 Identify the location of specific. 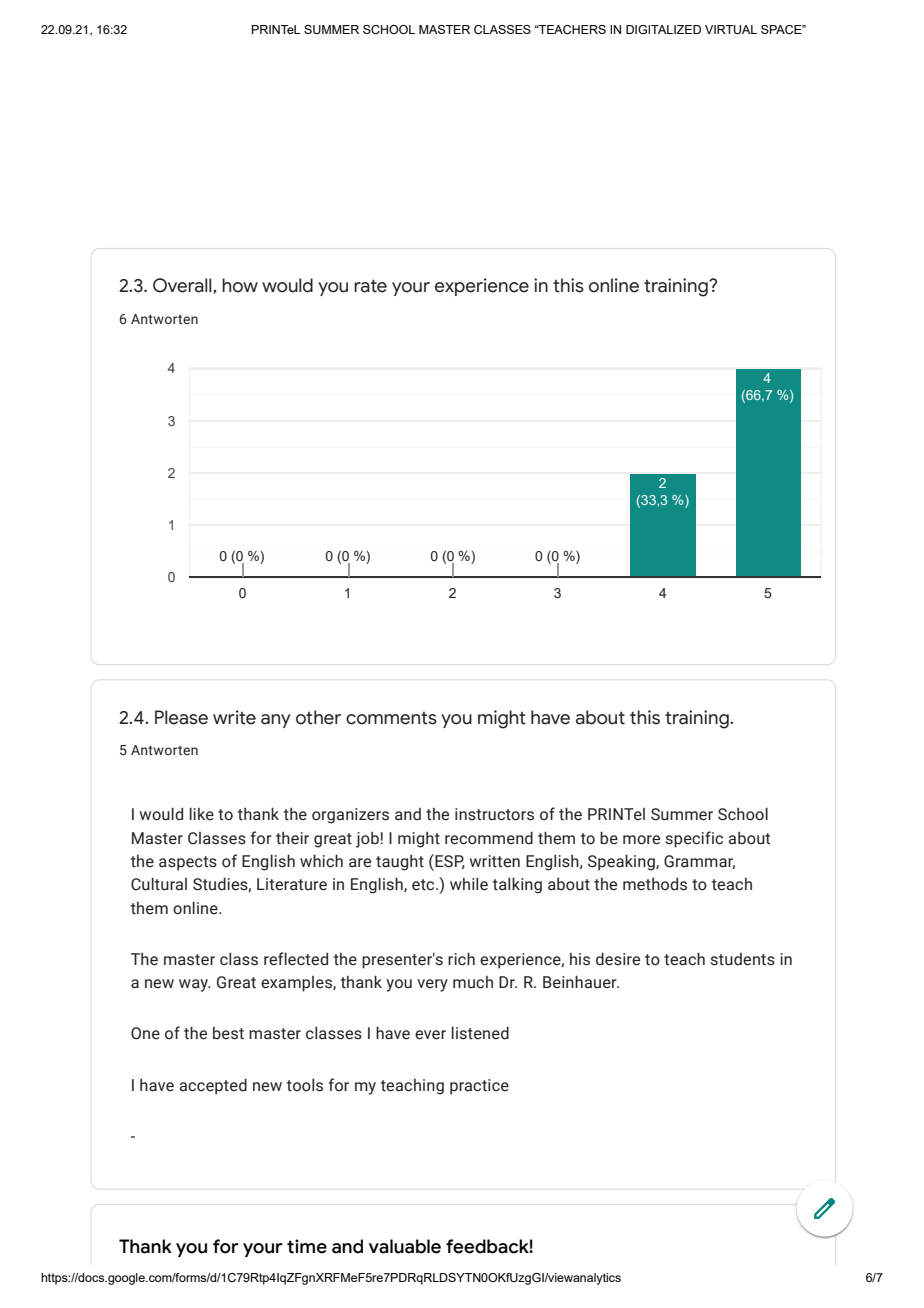
(694, 839).
